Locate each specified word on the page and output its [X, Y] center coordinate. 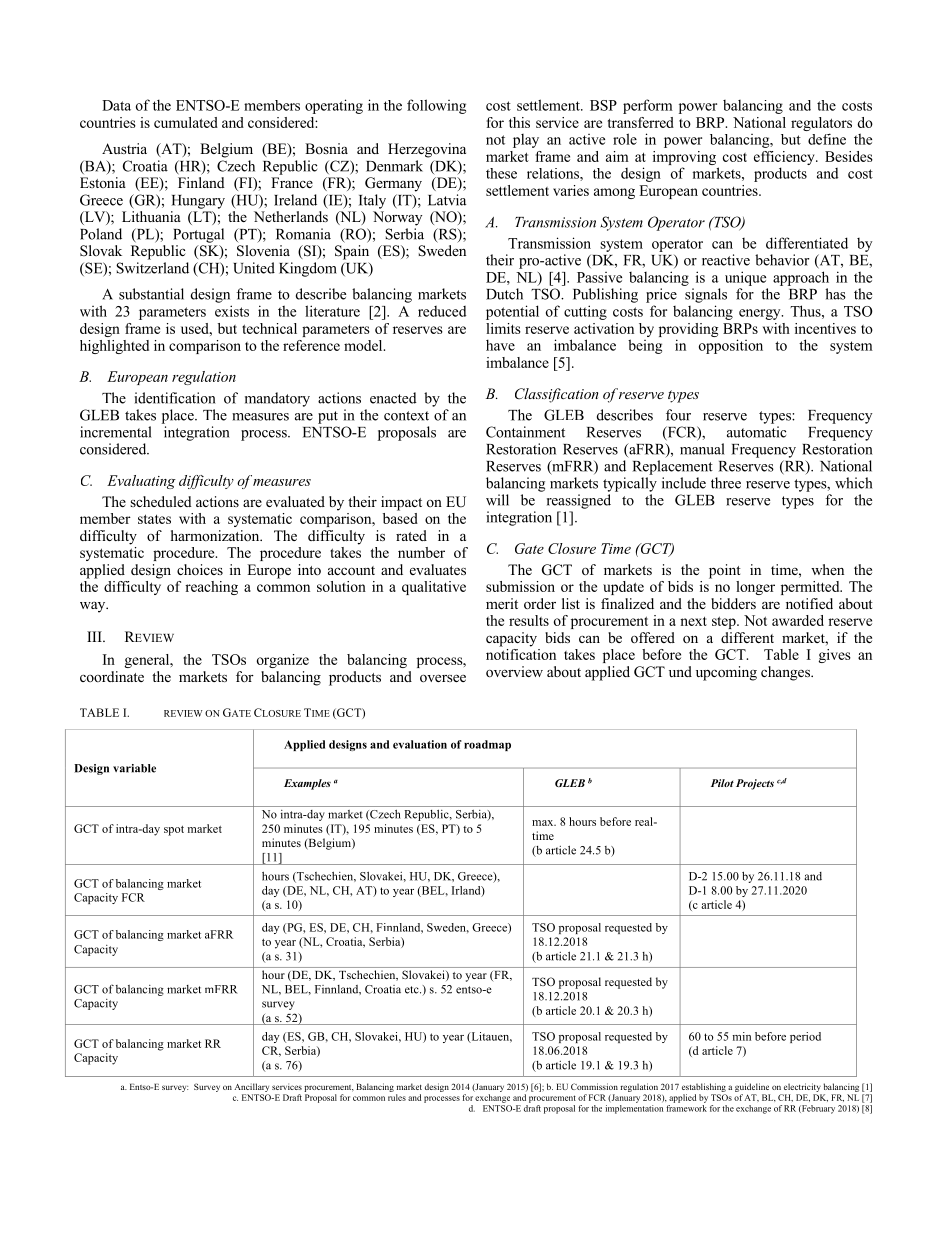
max [544, 823]
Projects [755, 784]
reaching [211, 588]
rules [397, 1097]
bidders [733, 603]
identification [175, 398]
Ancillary [251, 1087]
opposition [731, 346]
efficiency [785, 159]
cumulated [186, 122]
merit [502, 603]
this [519, 122]
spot [174, 831]
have [500, 345]
